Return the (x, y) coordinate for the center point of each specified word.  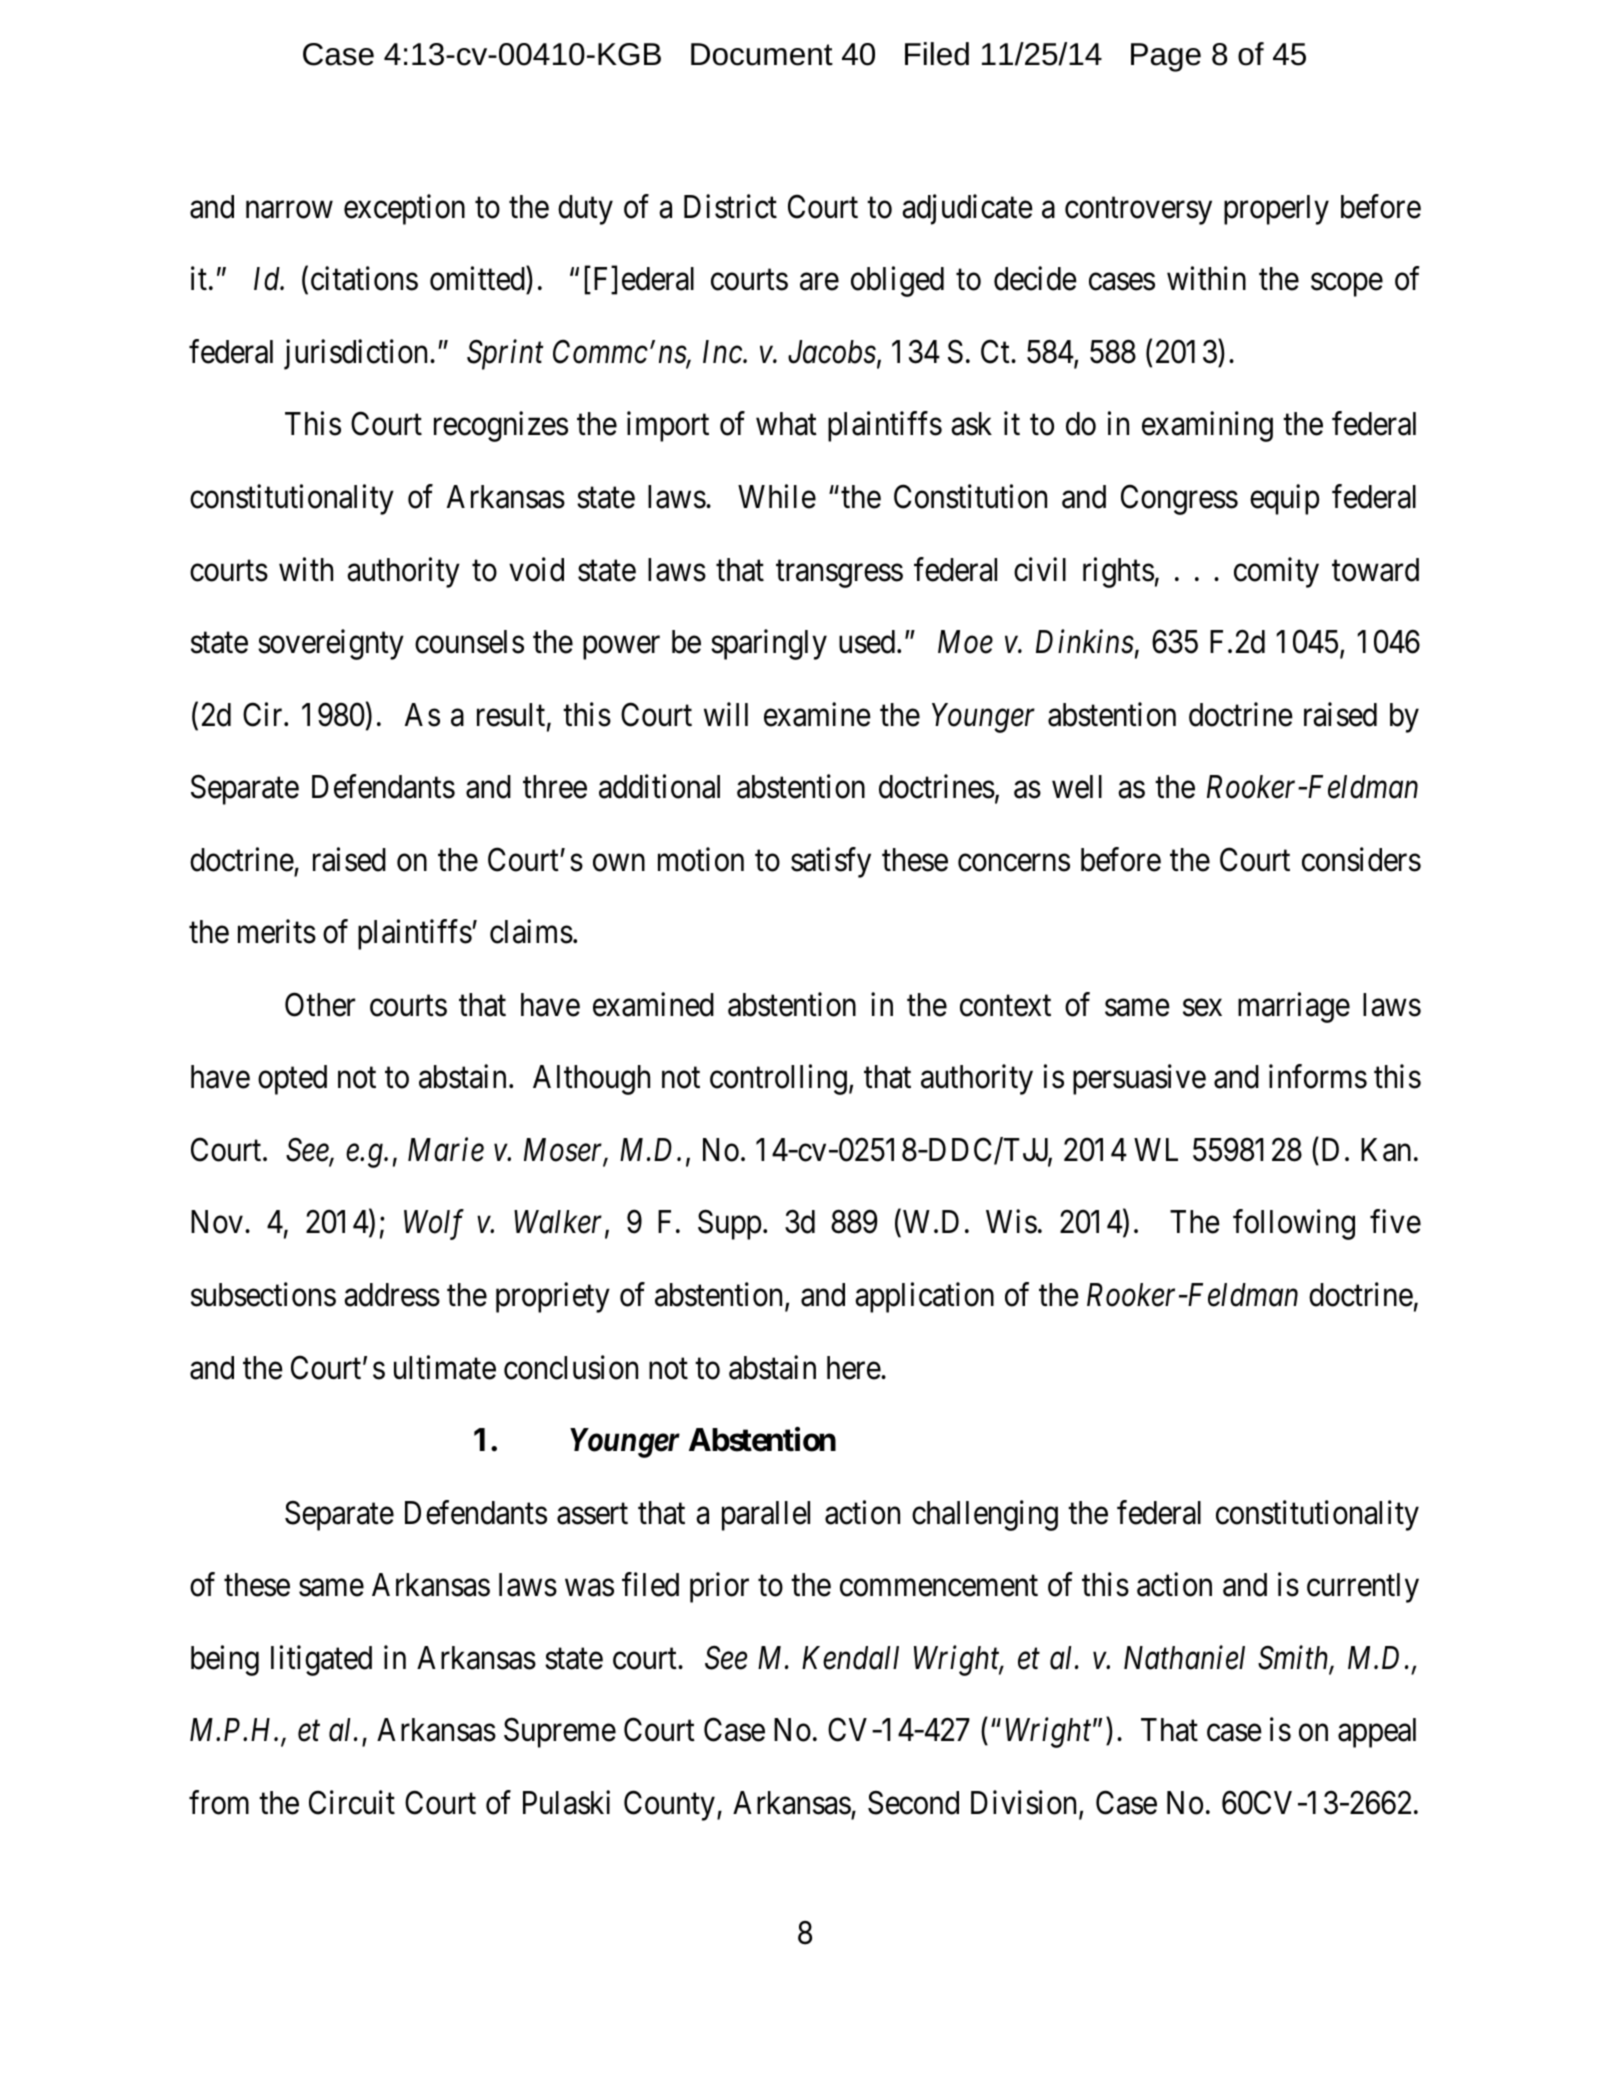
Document (762, 54)
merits (277, 932)
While (777, 496)
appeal (1377, 1733)
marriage (1294, 1007)
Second (913, 1802)
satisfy (831, 862)
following (1294, 1225)
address (392, 1295)
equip (1285, 499)
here (854, 1368)
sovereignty (331, 645)
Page (1166, 57)
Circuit (352, 1802)
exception (404, 209)
